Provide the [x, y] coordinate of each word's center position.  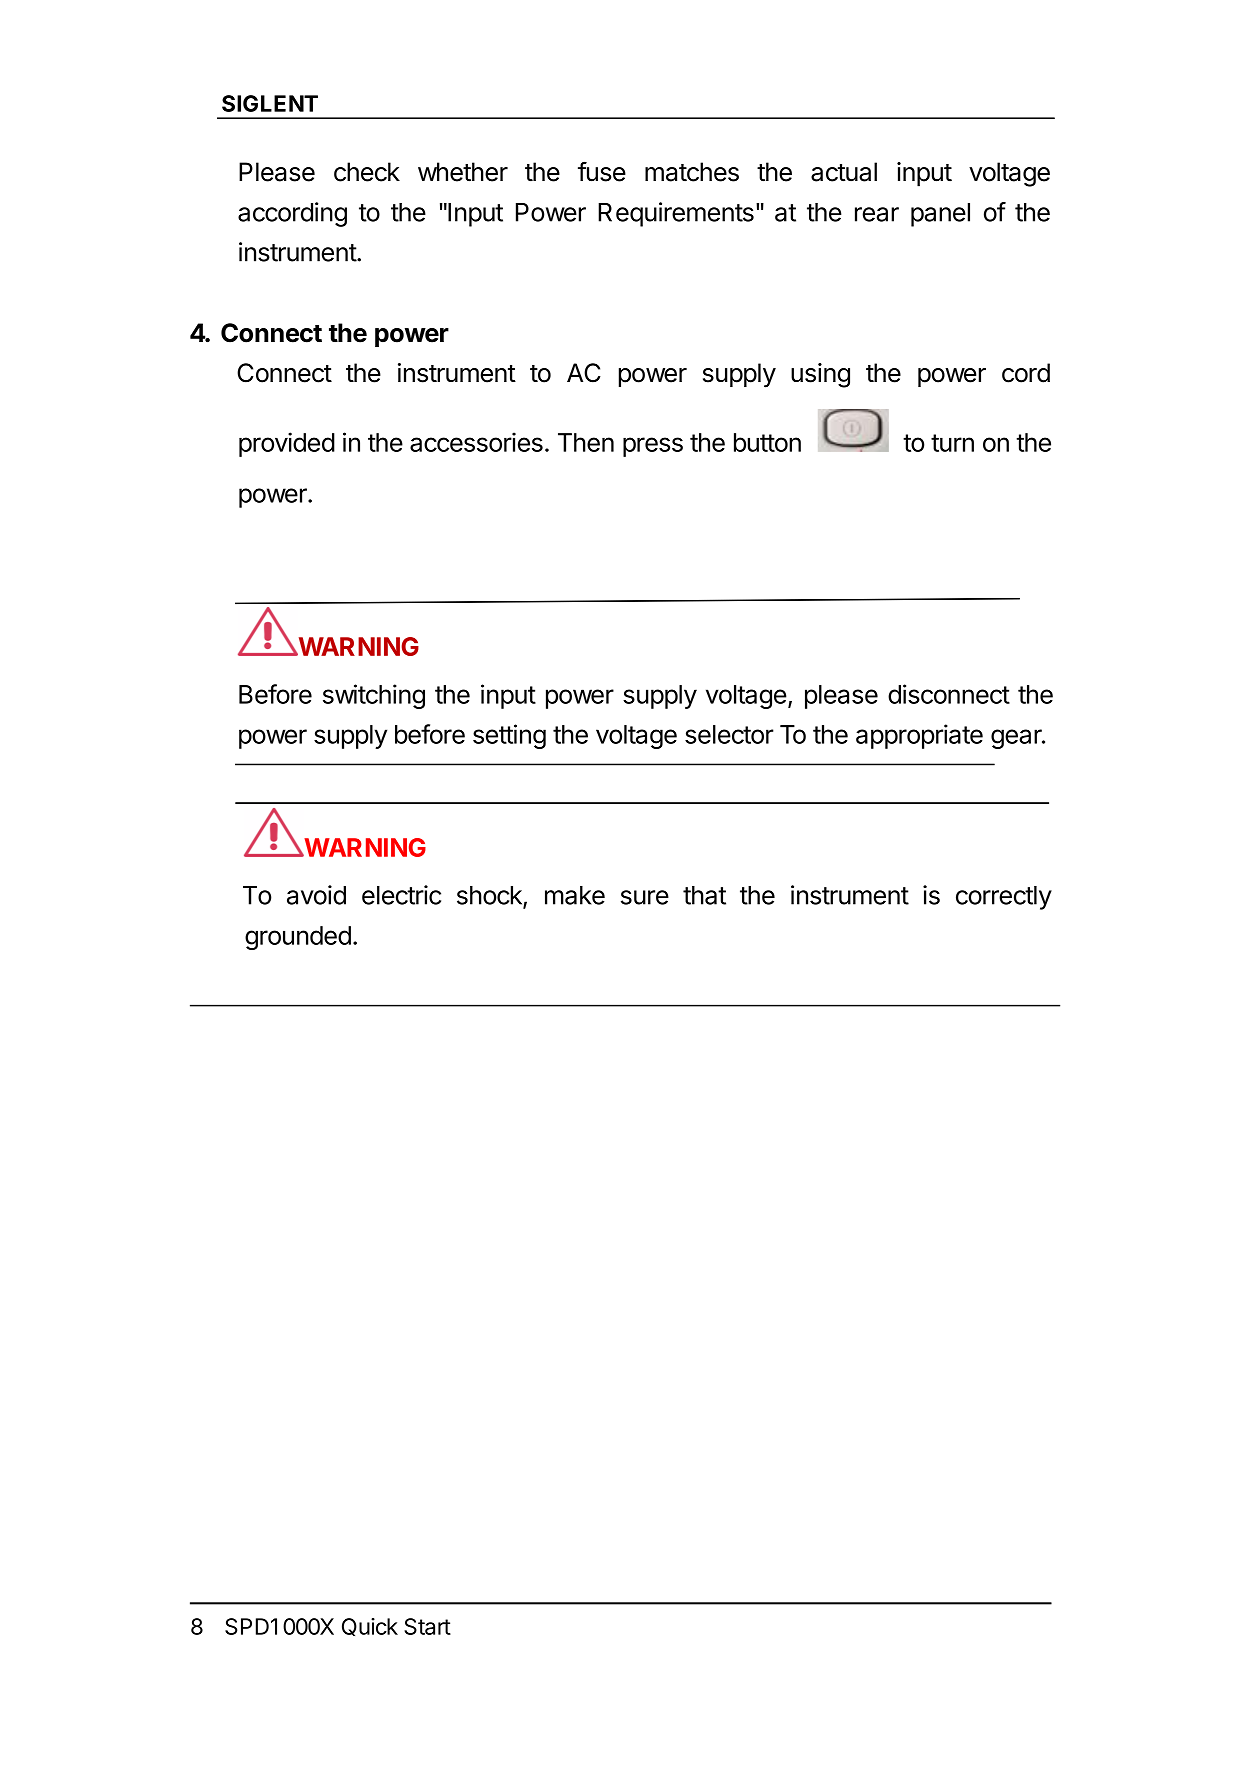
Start [427, 1626]
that [704, 895]
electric [401, 895]
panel [940, 215]
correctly [1004, 898]
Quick [370, 1627]
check [367, 172]
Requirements [676, 214]
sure [645, 897]
